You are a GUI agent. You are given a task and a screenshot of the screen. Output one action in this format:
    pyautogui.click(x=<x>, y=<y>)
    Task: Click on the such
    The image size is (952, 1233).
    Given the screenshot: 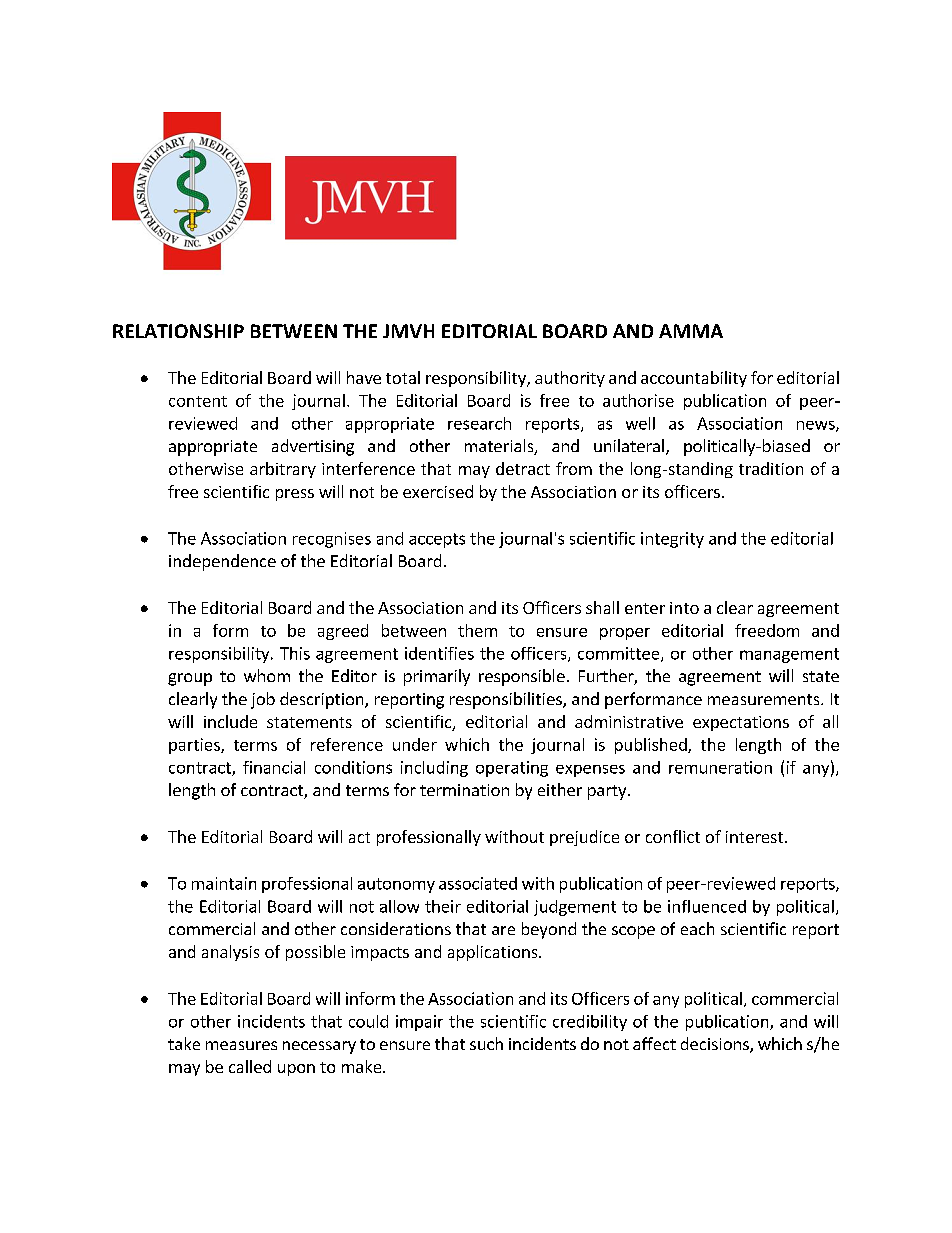 What is the action you would take?
    pyautogui.click(x=486, y=1043)
